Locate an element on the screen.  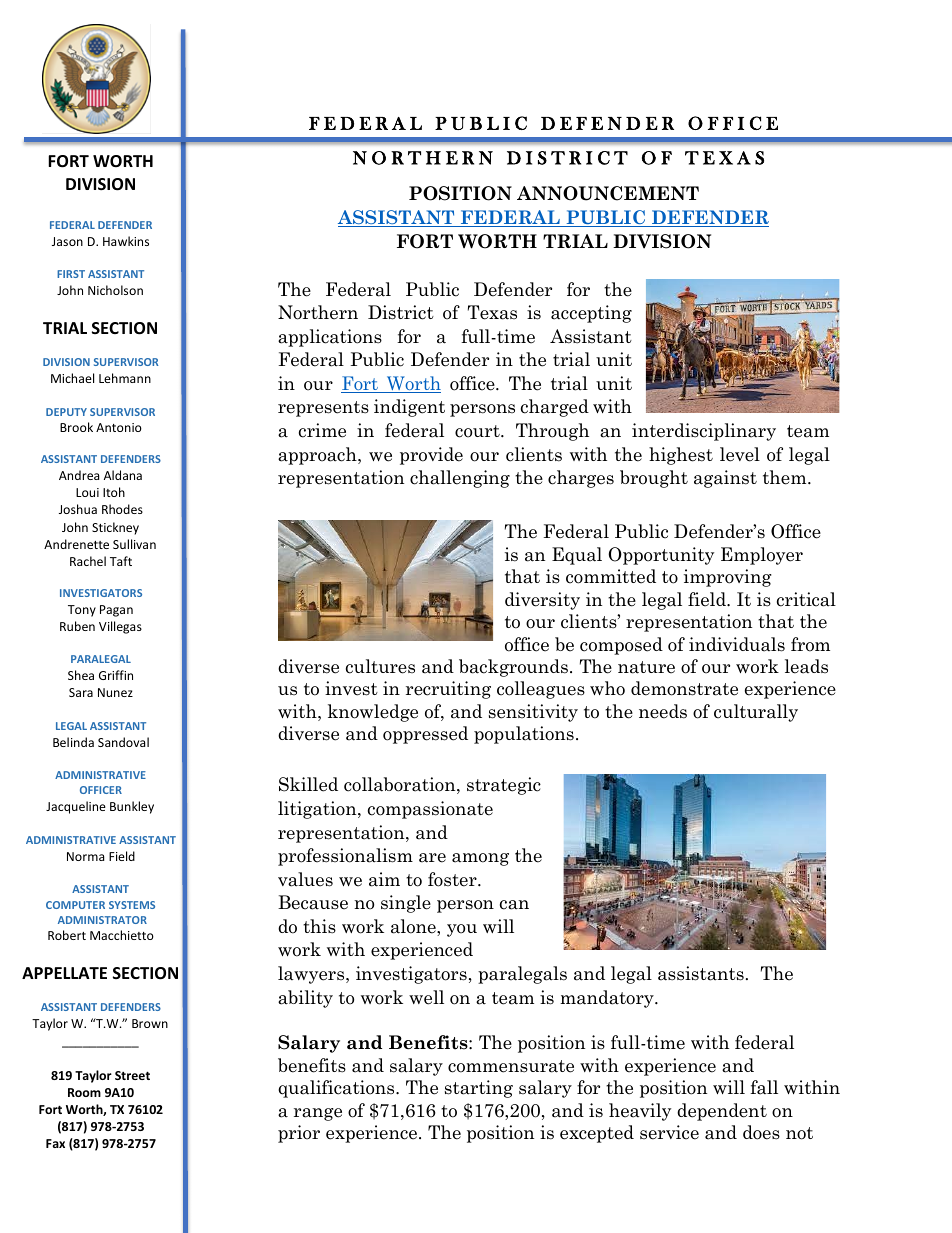
culturally is located at coordinates (756, 713).
